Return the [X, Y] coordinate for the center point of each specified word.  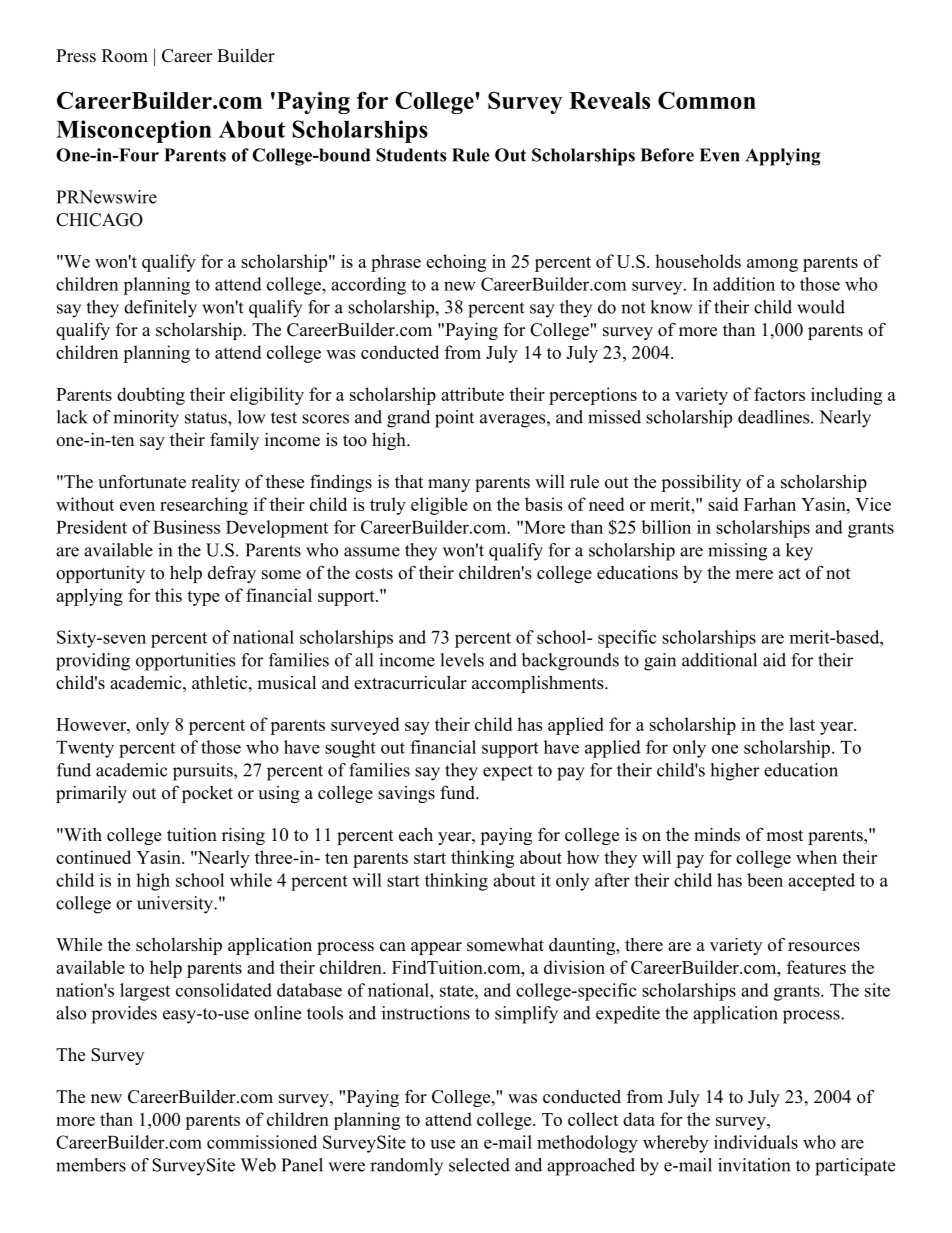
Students [411, 155]
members [91, 1165]
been [765, 880]
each [416, 834]
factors [779, 394]
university [176, 905]
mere [754, 575]
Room [125, 56]
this [168, 595]
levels [462, 660]
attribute [472, 394]
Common [707, 100]
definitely [160, 309]
